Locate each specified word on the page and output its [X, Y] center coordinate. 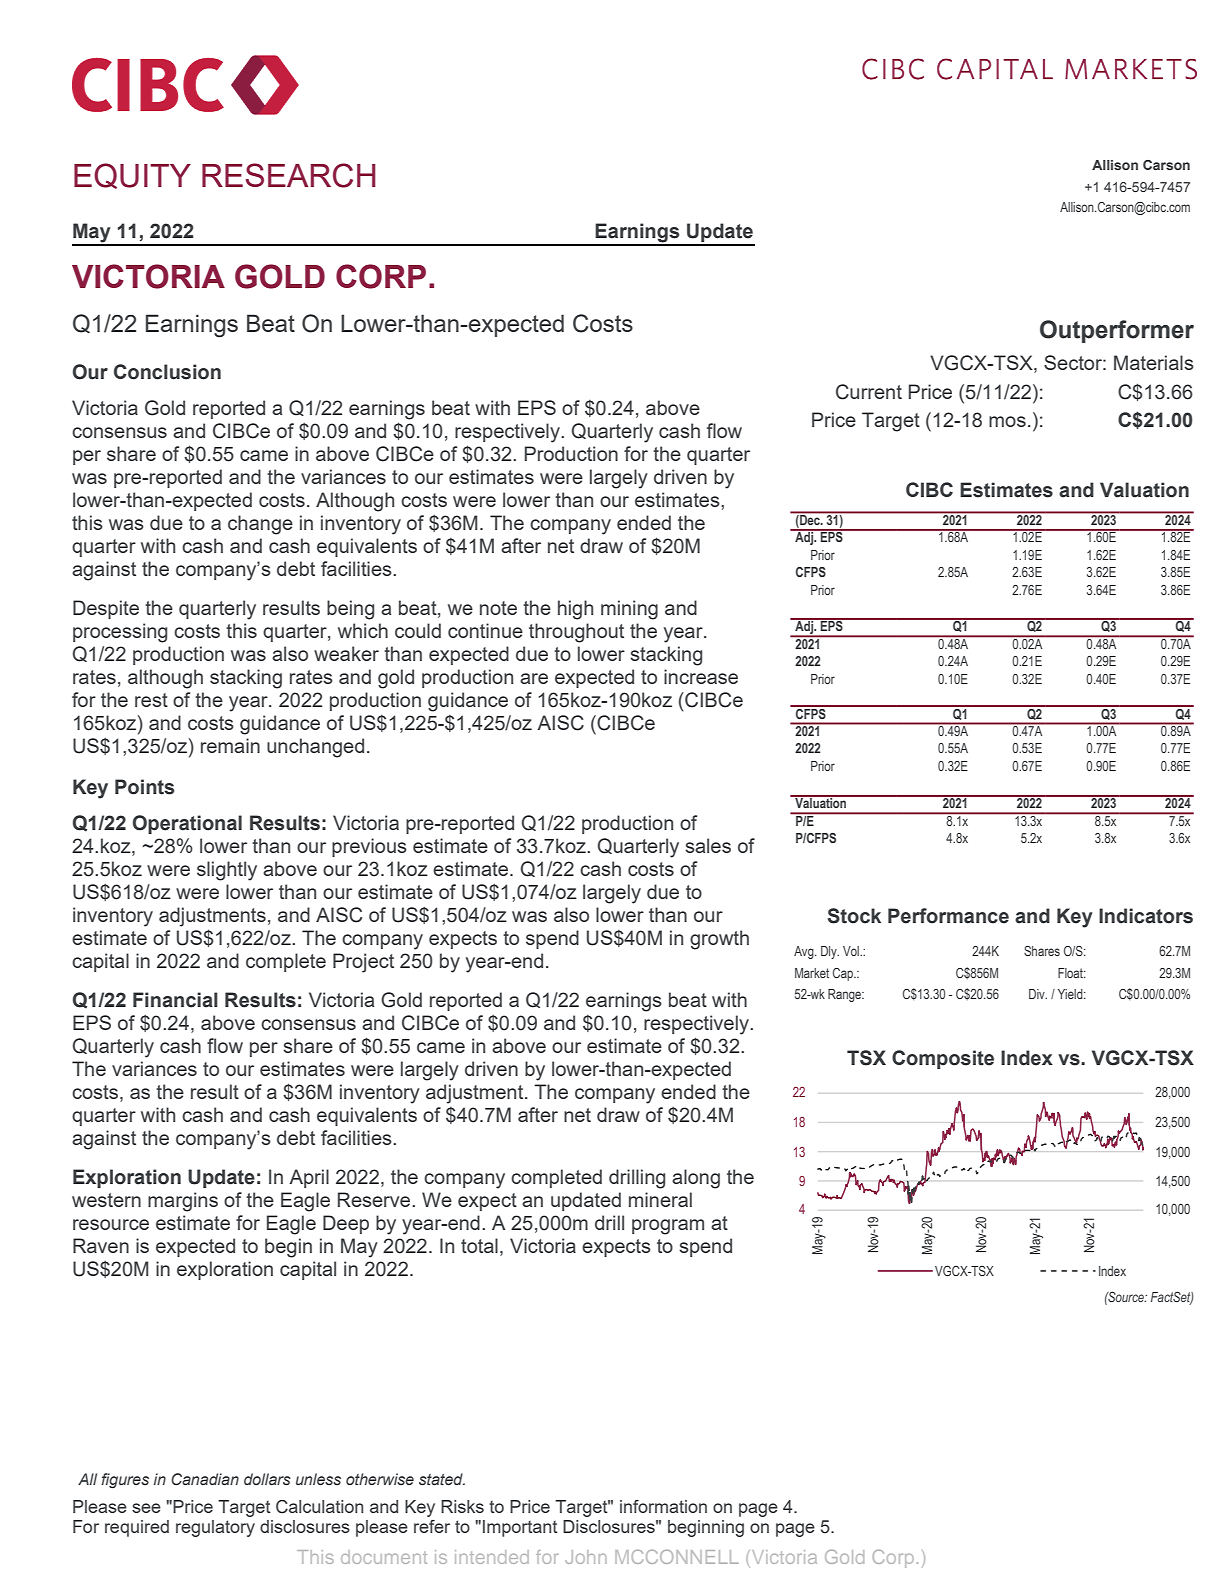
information [663, 1506]
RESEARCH [289, 175]
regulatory [215, 1528]
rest [151, 700]
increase [701, 676]
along [696, 1179]
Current [869, 392]
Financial [175, 1000]
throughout [576, 633]
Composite [943, 1059]
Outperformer [1117, 331]
